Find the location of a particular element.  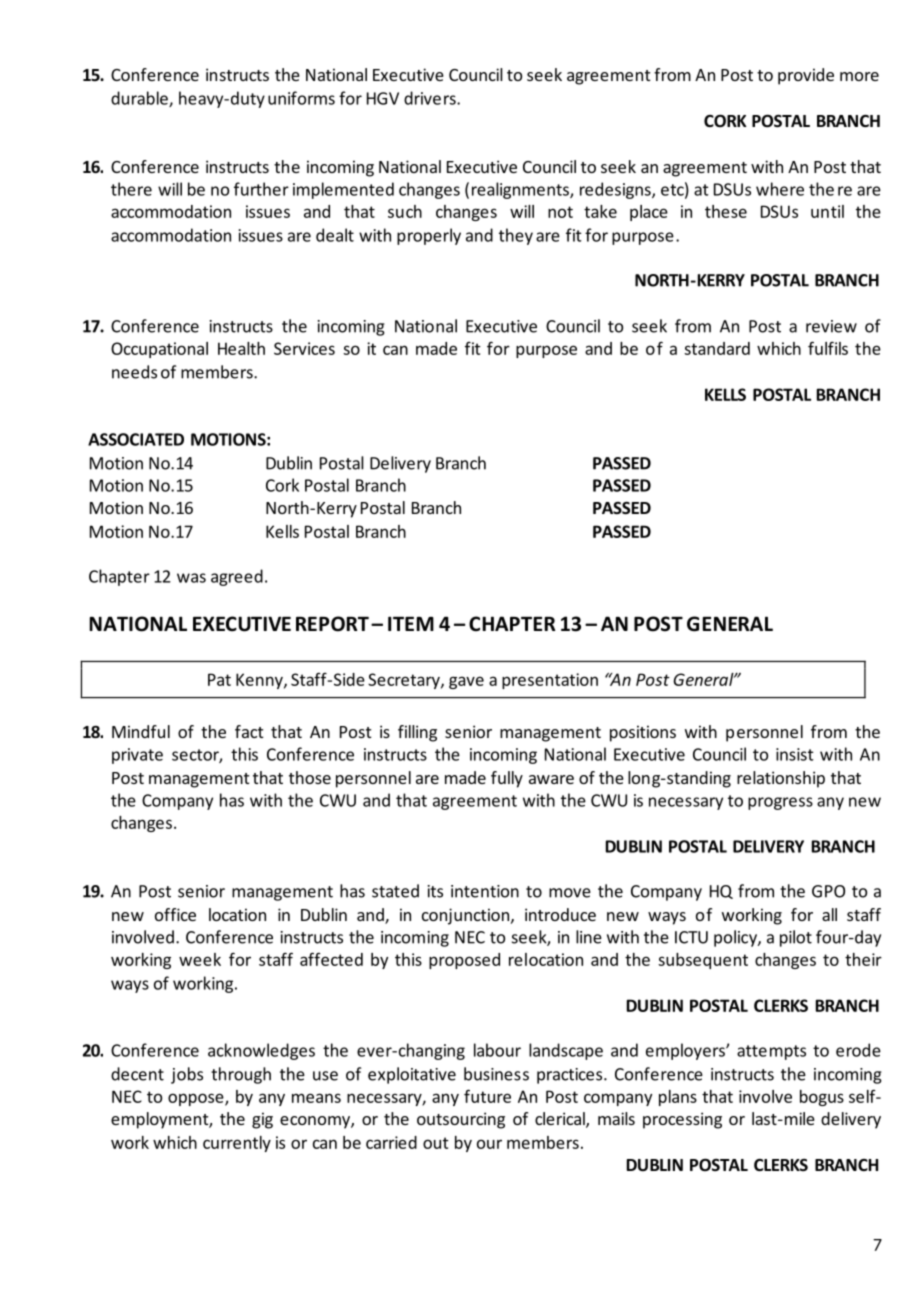

fulfils is located at coordinates (828, 348).
